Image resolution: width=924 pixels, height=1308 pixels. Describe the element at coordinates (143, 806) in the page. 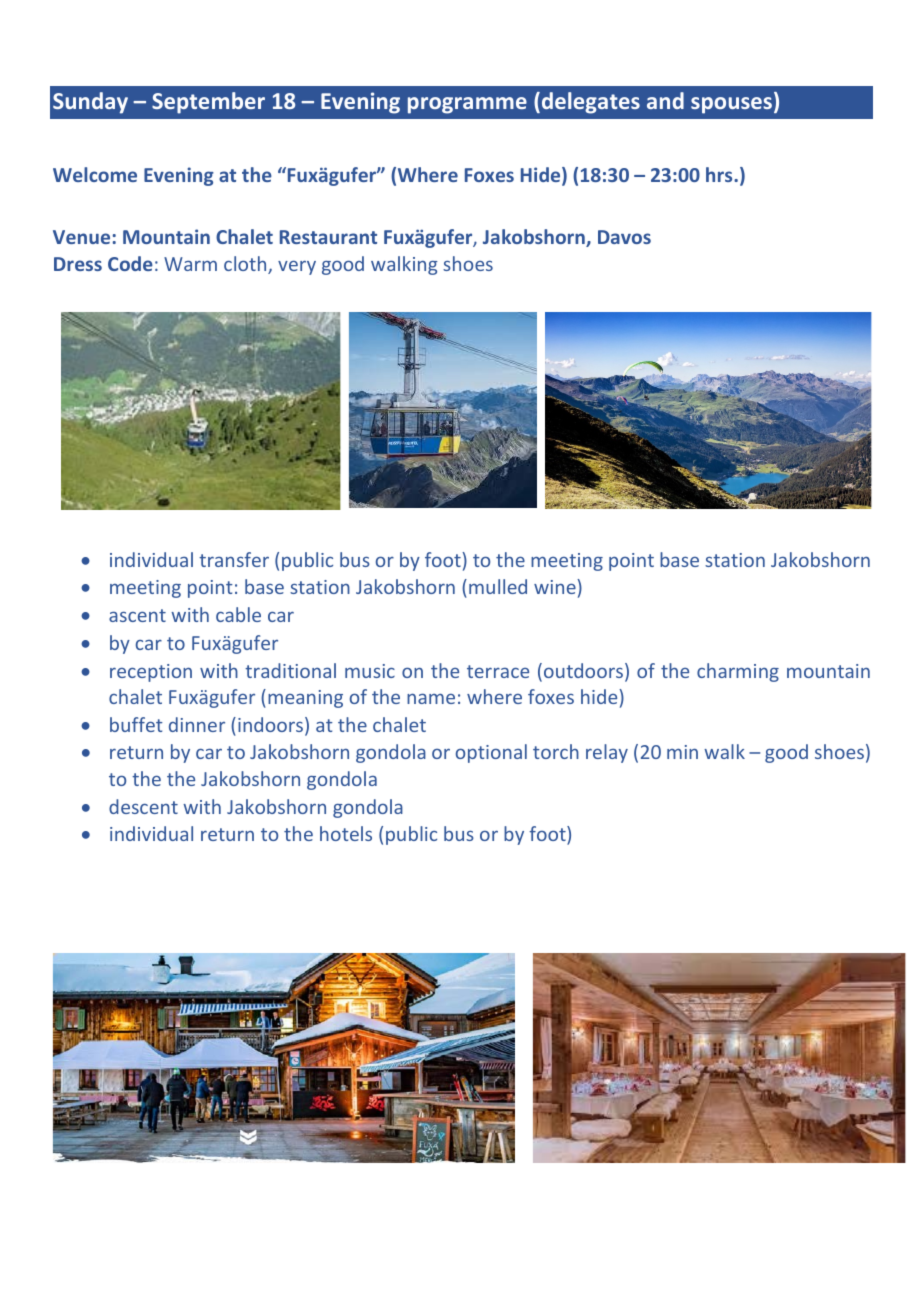

I see `descent` at that location.
